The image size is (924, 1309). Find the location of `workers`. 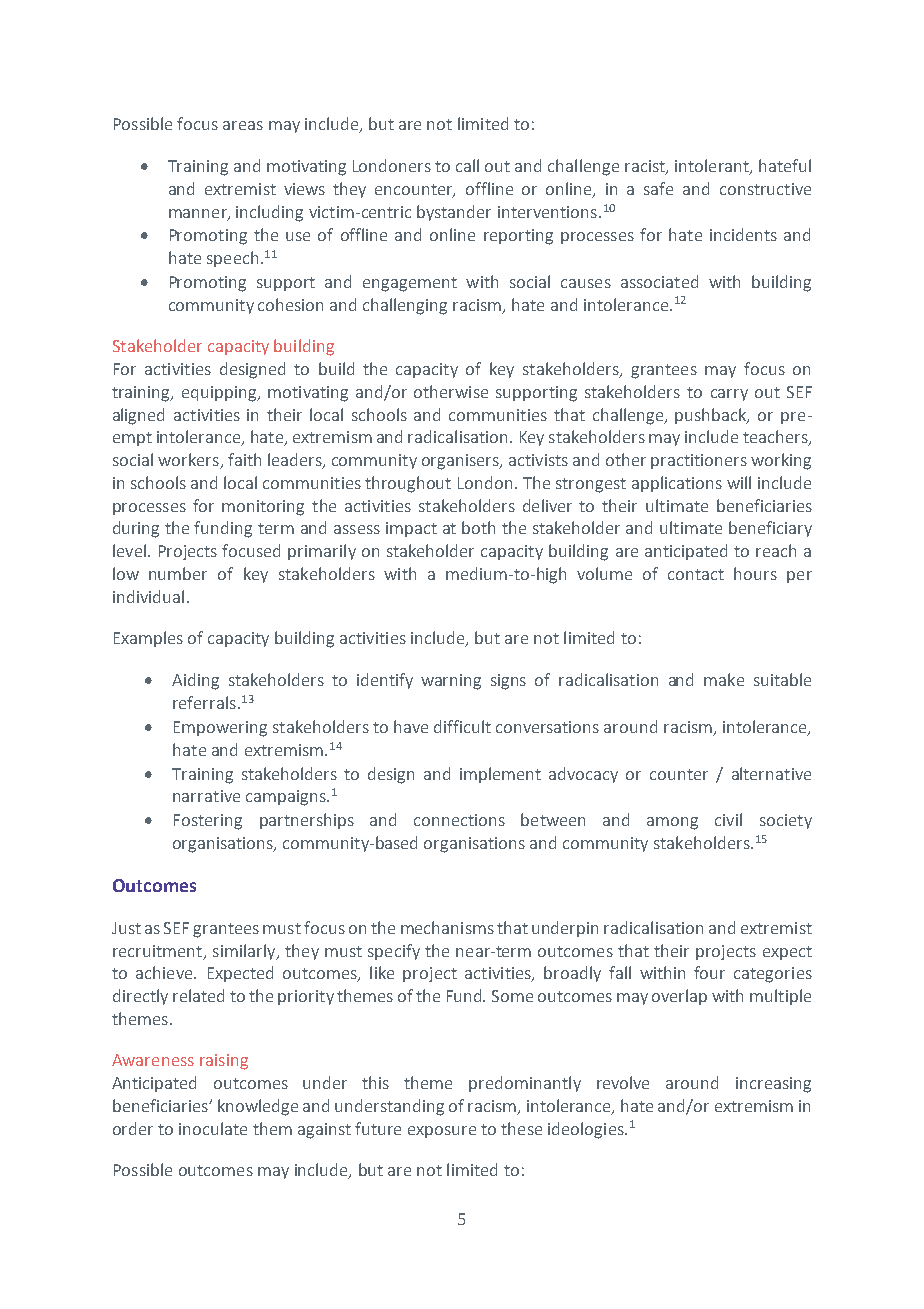

workers is located at coordinates (189, 461).
